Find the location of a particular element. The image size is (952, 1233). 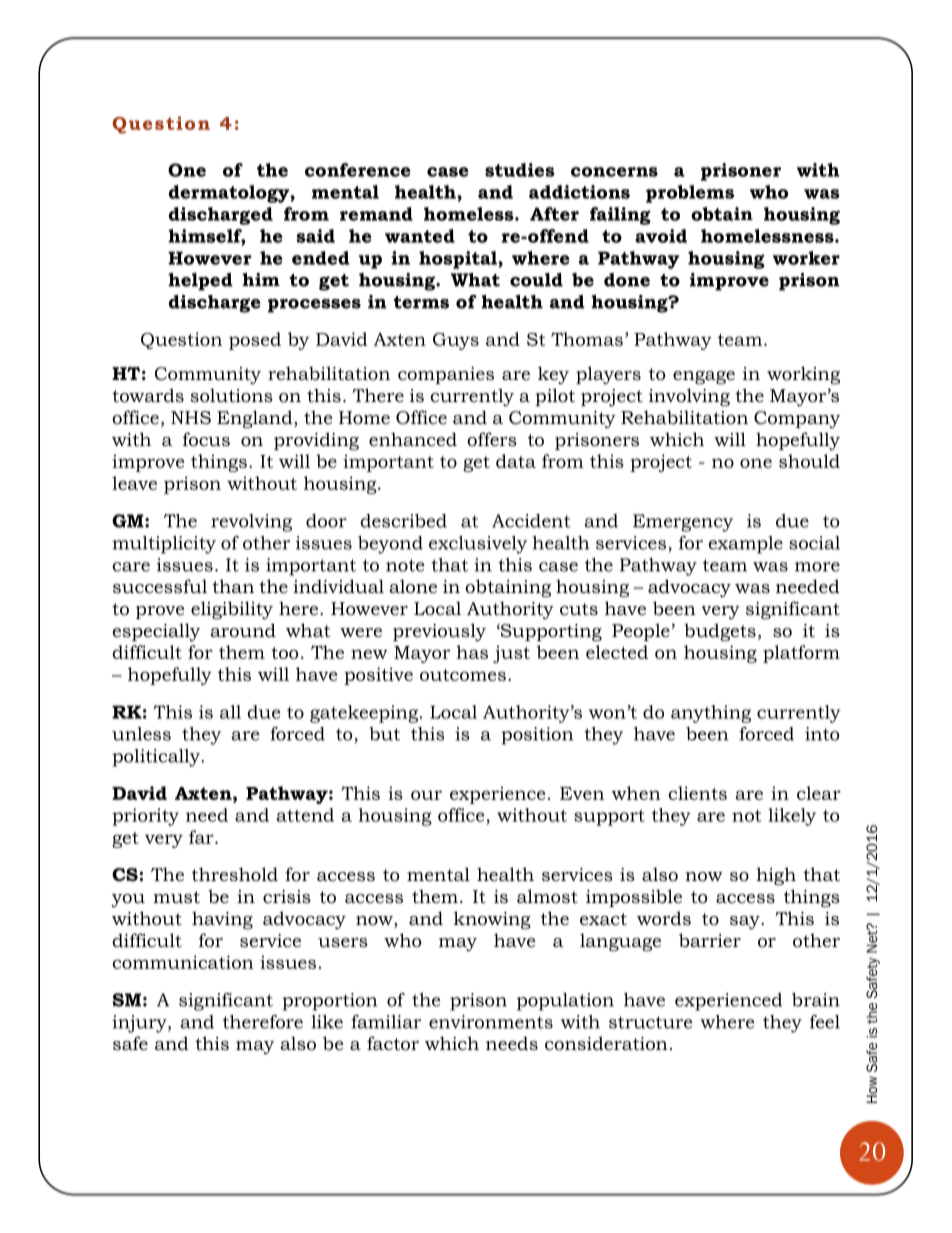

previously is located at coordinates (439, 632).
